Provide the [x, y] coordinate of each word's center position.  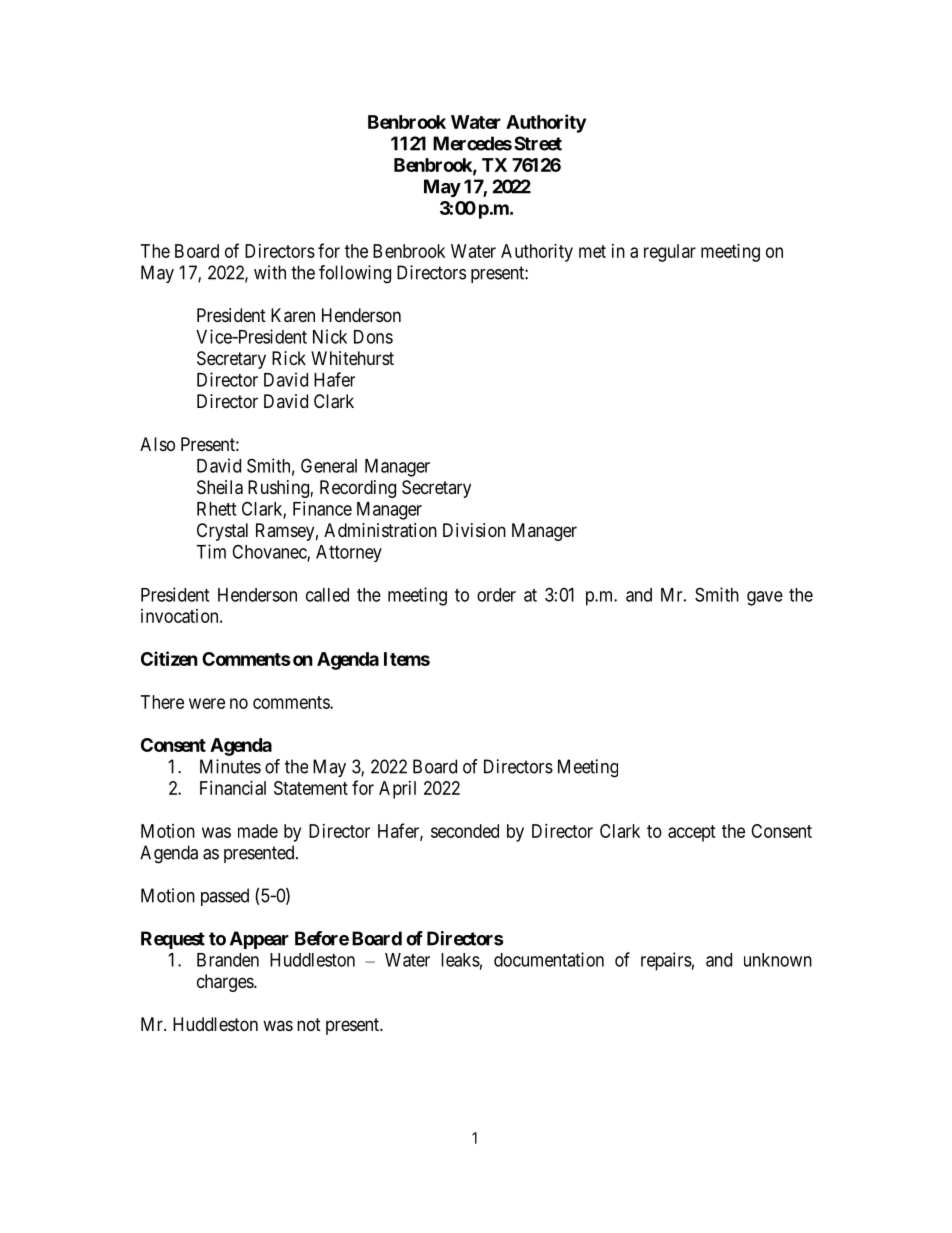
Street [538, 143]
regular [670, 253]
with [270, 272]
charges [226, 983]
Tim [211, 551]
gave [765, 598]
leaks [460, 960]
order [496, 595]
